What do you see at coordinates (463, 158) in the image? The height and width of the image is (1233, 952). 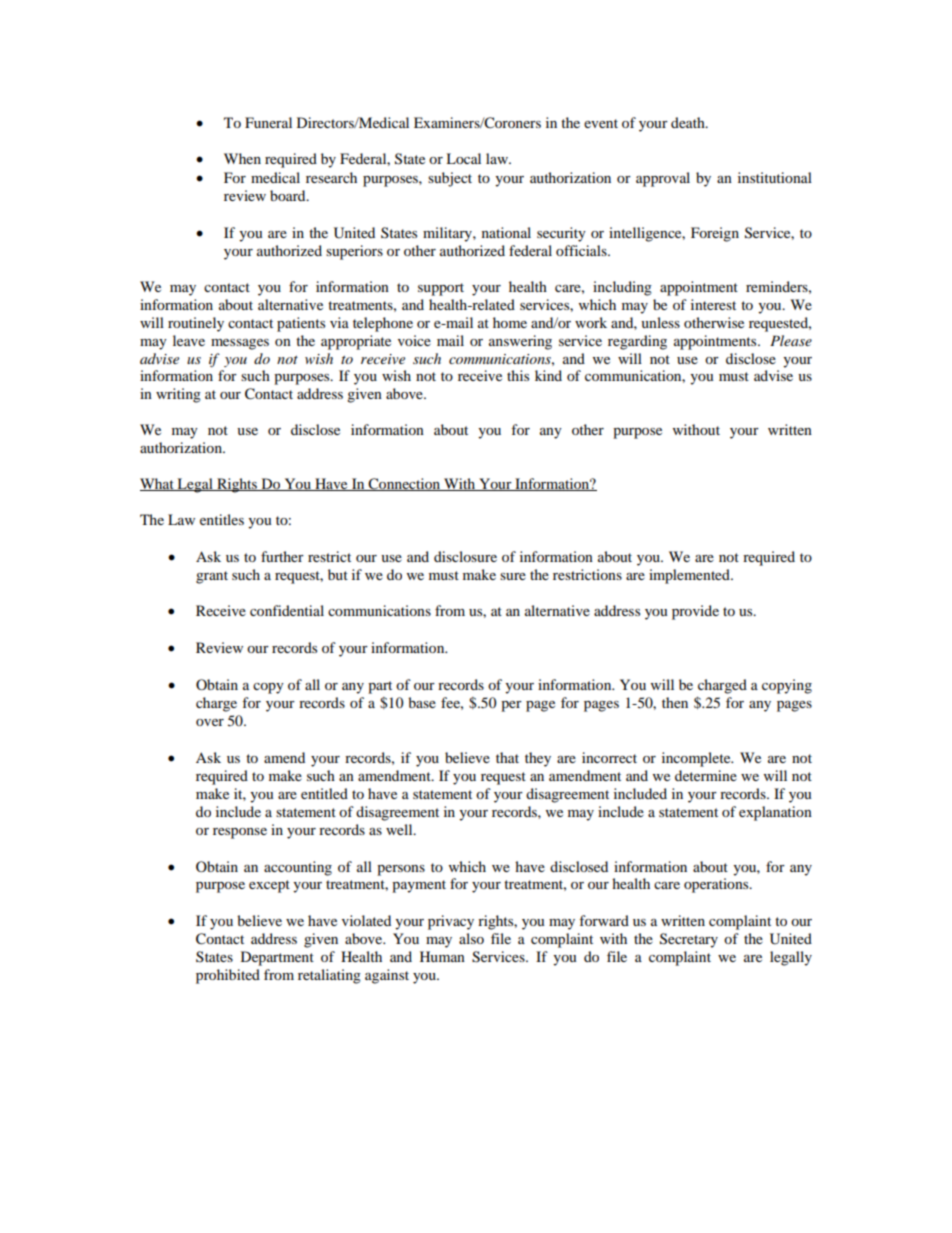 I see `Local` at bounding box center [463, 158].
